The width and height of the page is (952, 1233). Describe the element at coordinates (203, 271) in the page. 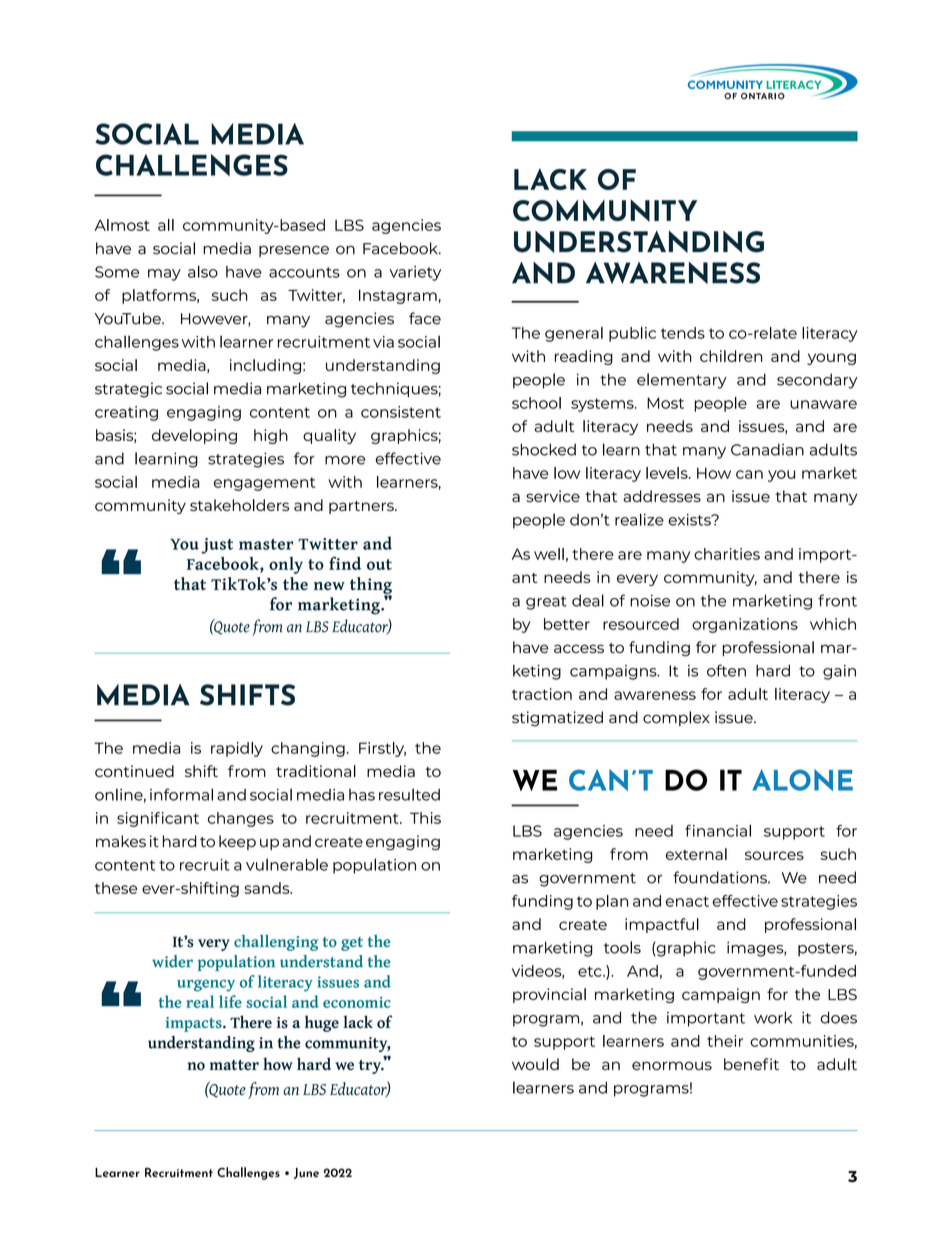

I see `also` at that location.
